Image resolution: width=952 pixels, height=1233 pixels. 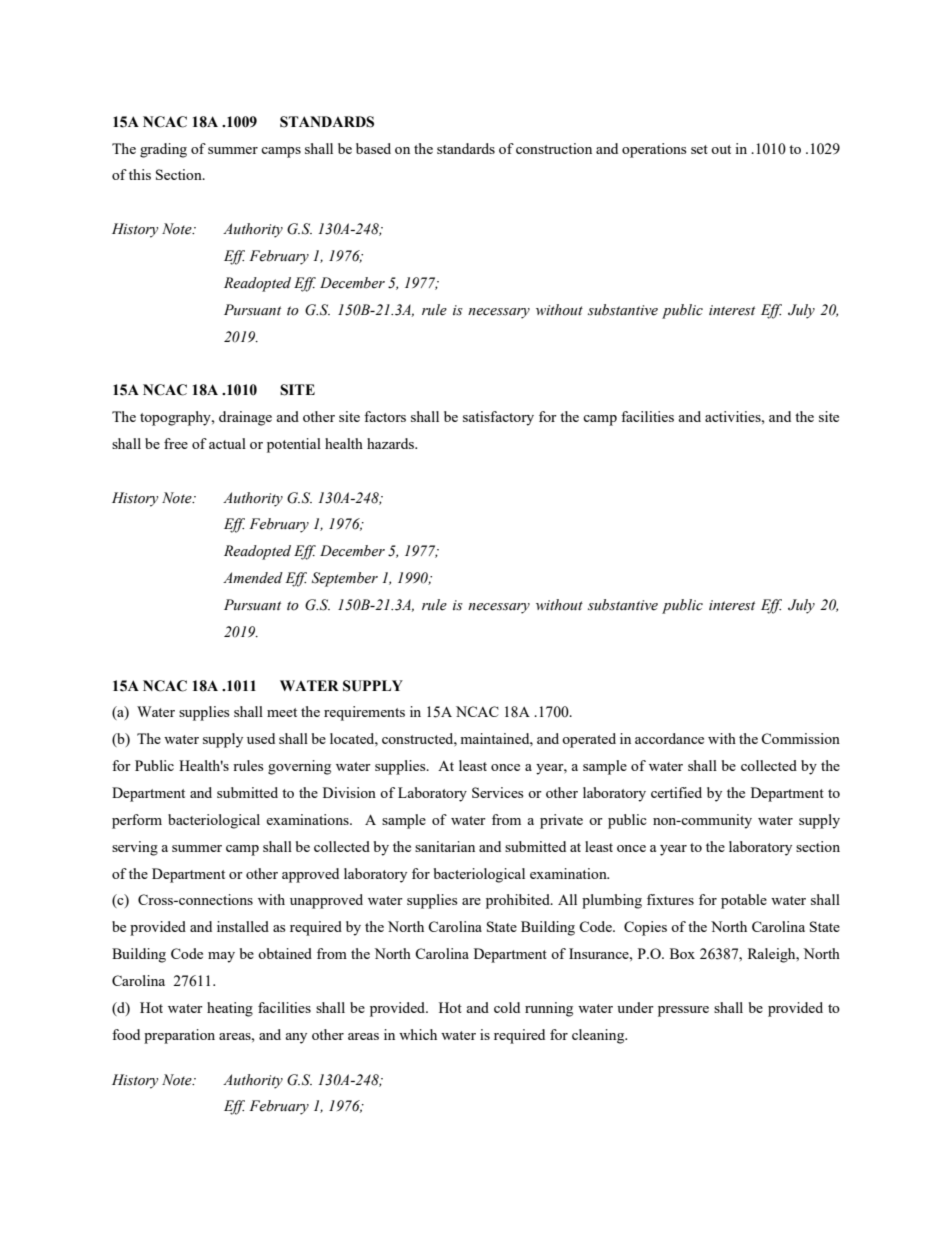 I want to click on grading, so click(x=163, y=150).
